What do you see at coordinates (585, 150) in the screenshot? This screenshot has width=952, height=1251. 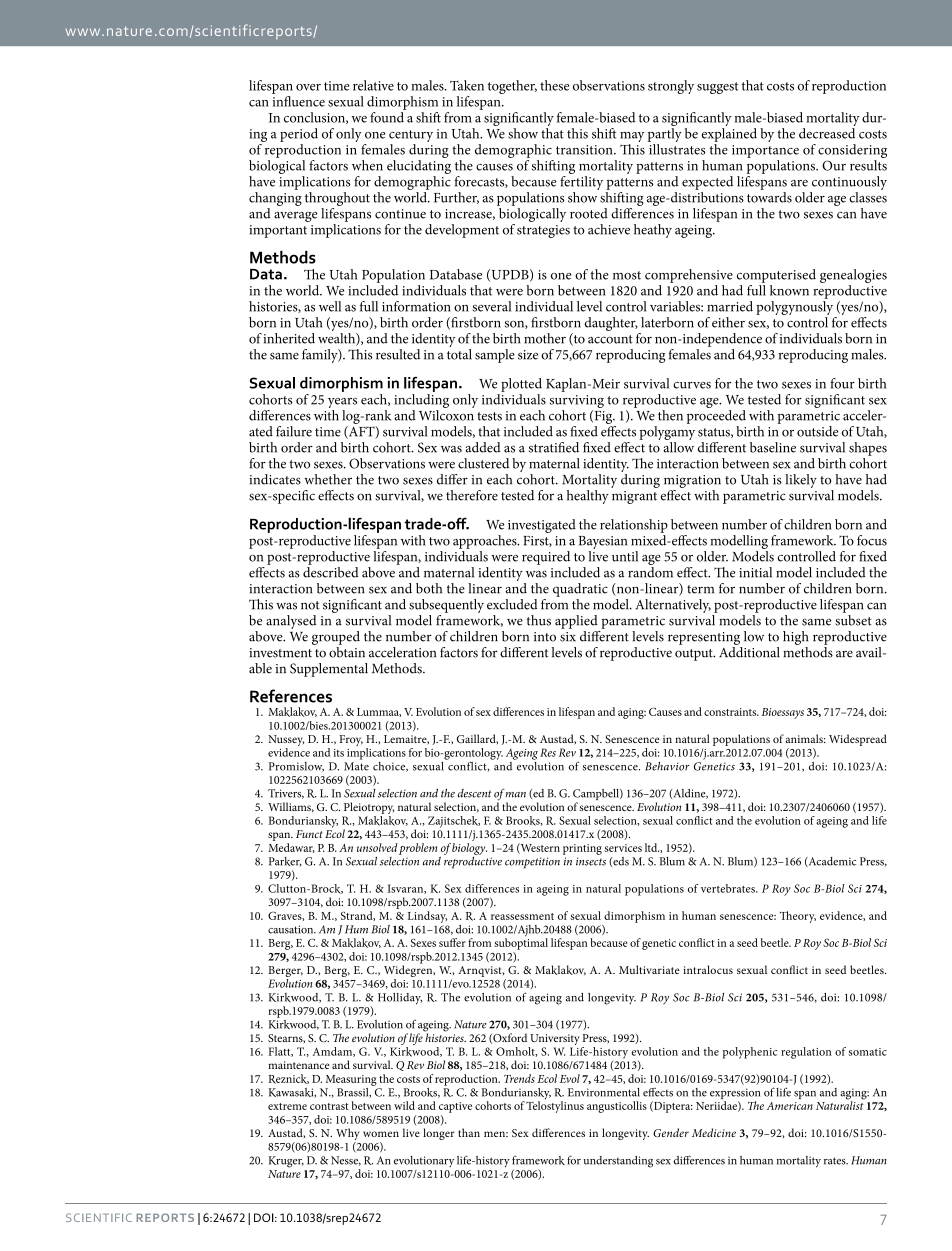 I see `transition` at bounding box center [585, 150].
